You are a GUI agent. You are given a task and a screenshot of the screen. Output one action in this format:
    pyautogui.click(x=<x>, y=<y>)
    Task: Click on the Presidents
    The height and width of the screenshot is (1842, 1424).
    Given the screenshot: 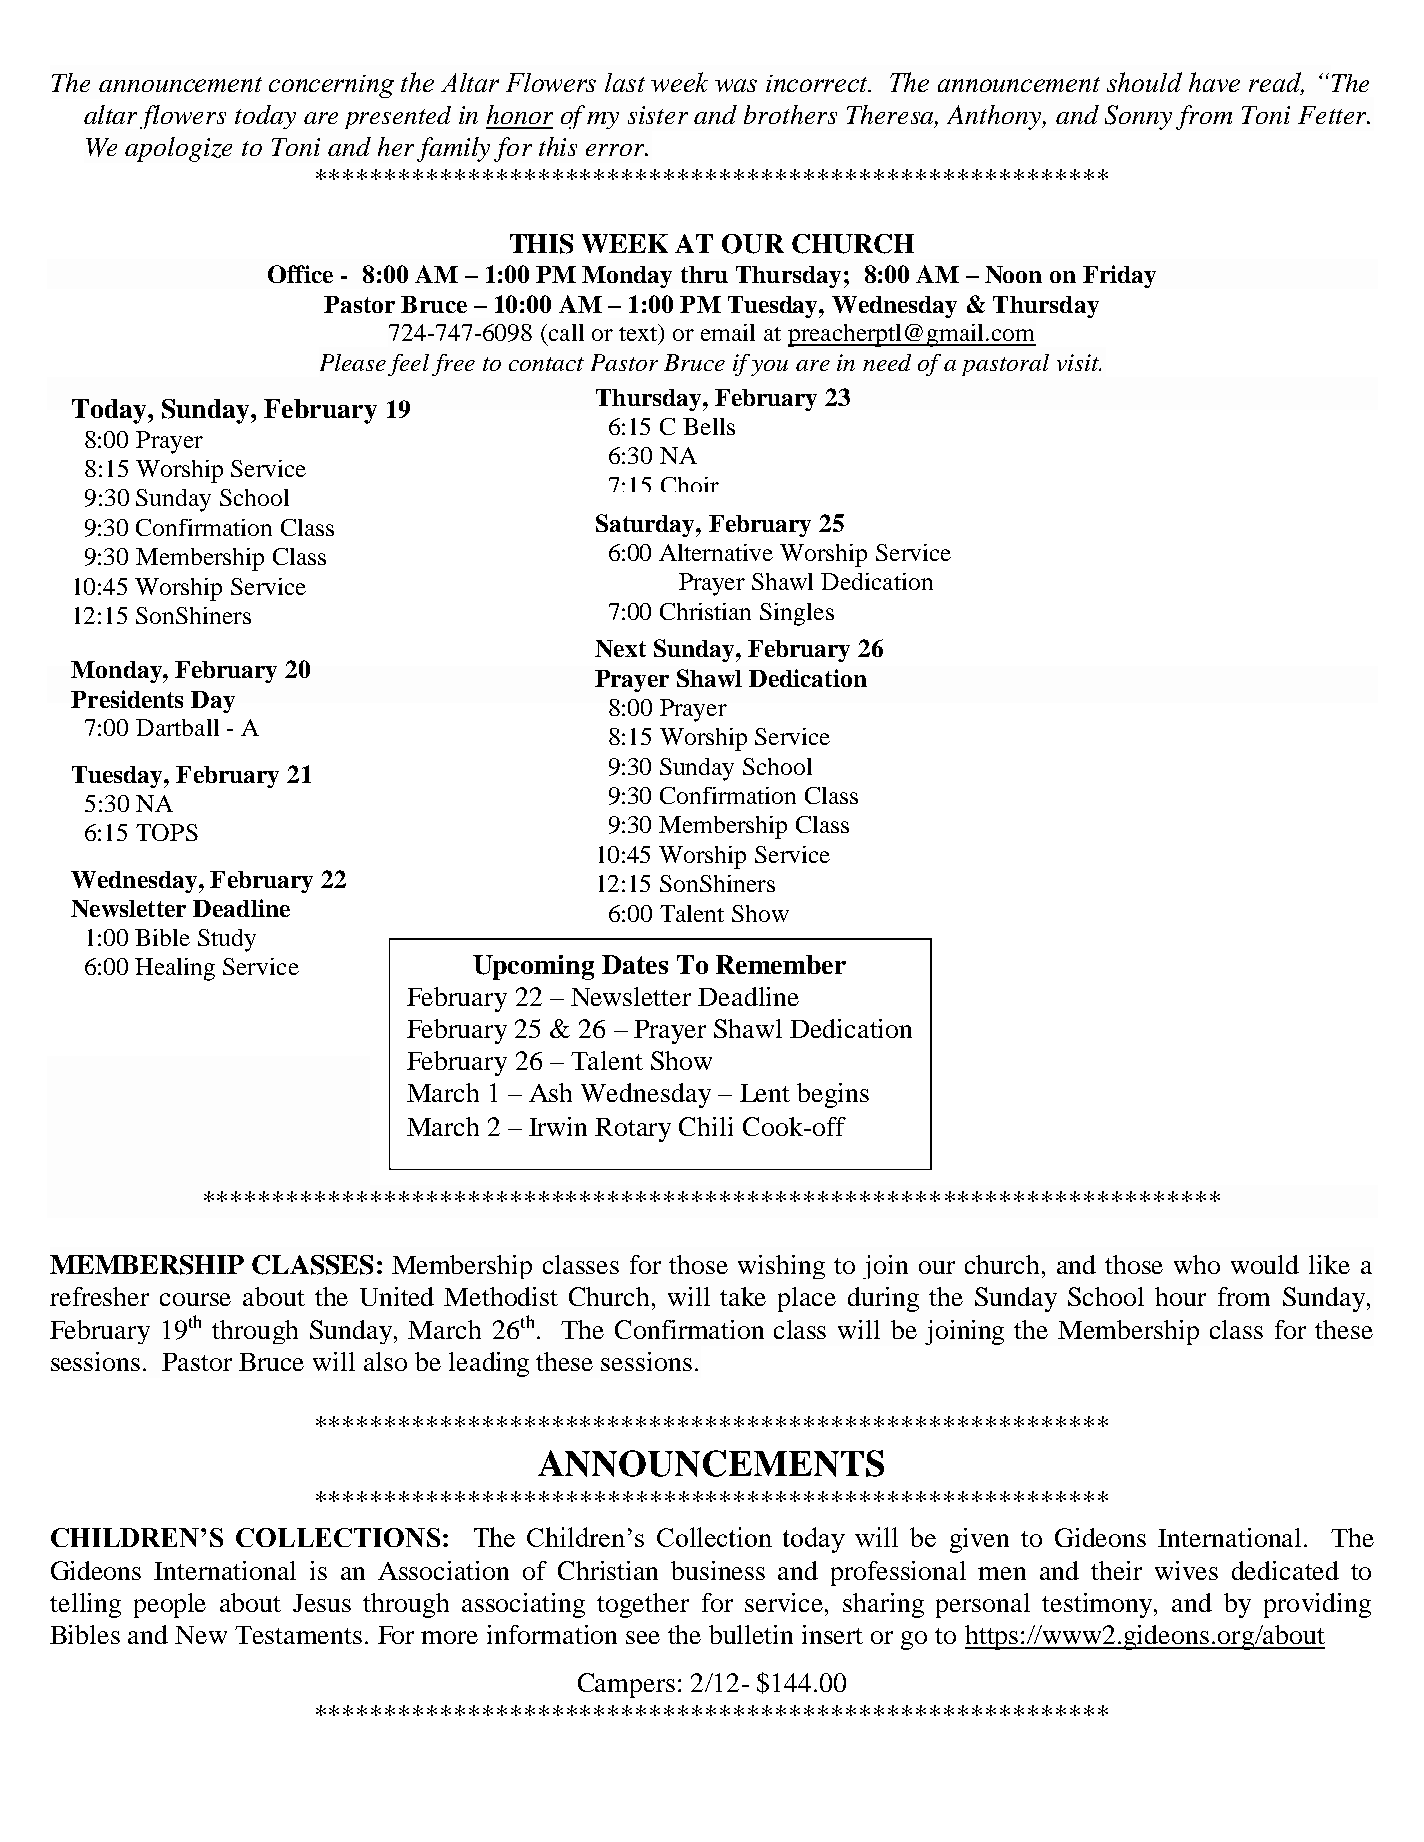 What is the action you would take?
    pyautogui.click(x=127, y=699)
